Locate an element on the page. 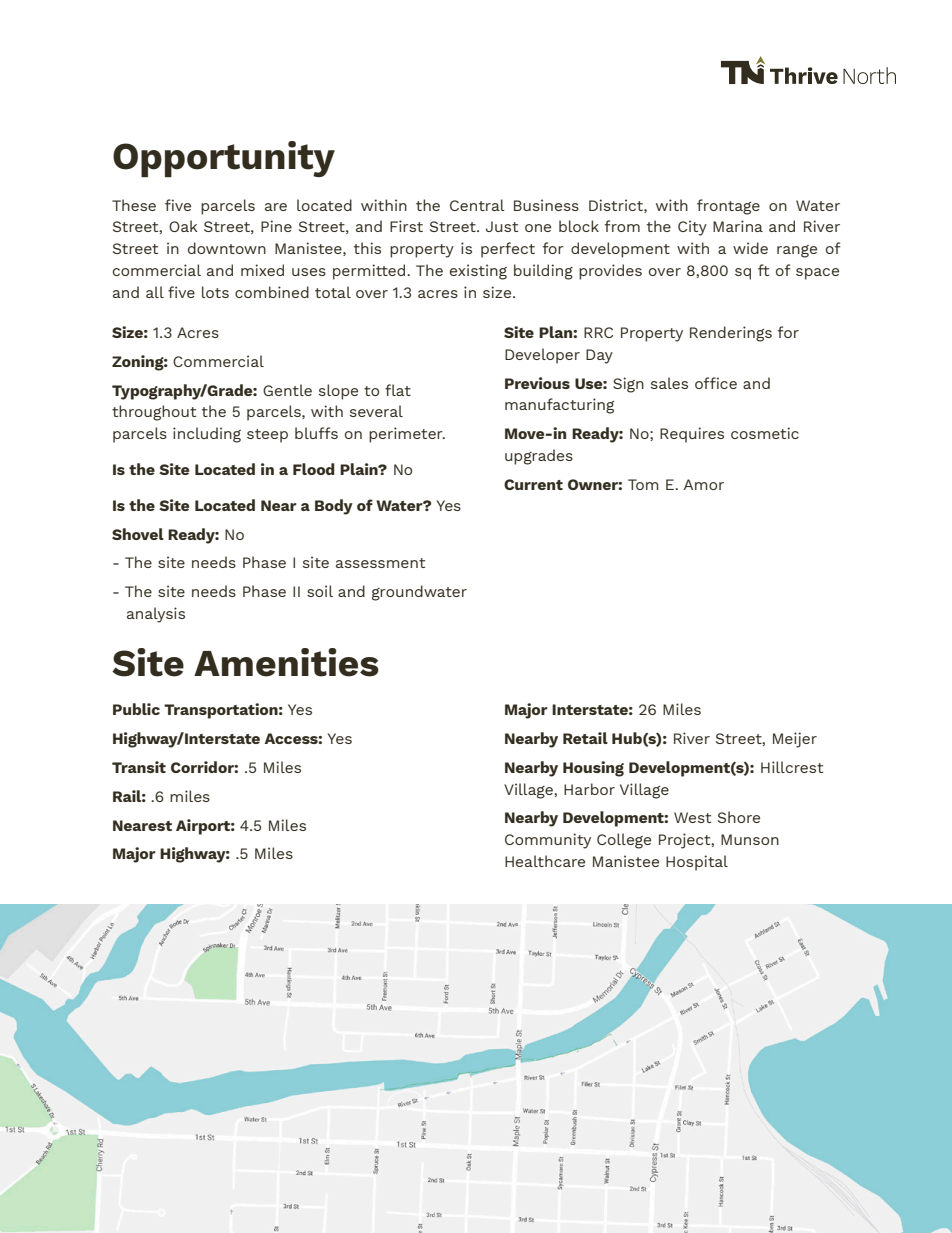  office is located at coordinates (716, 383).
